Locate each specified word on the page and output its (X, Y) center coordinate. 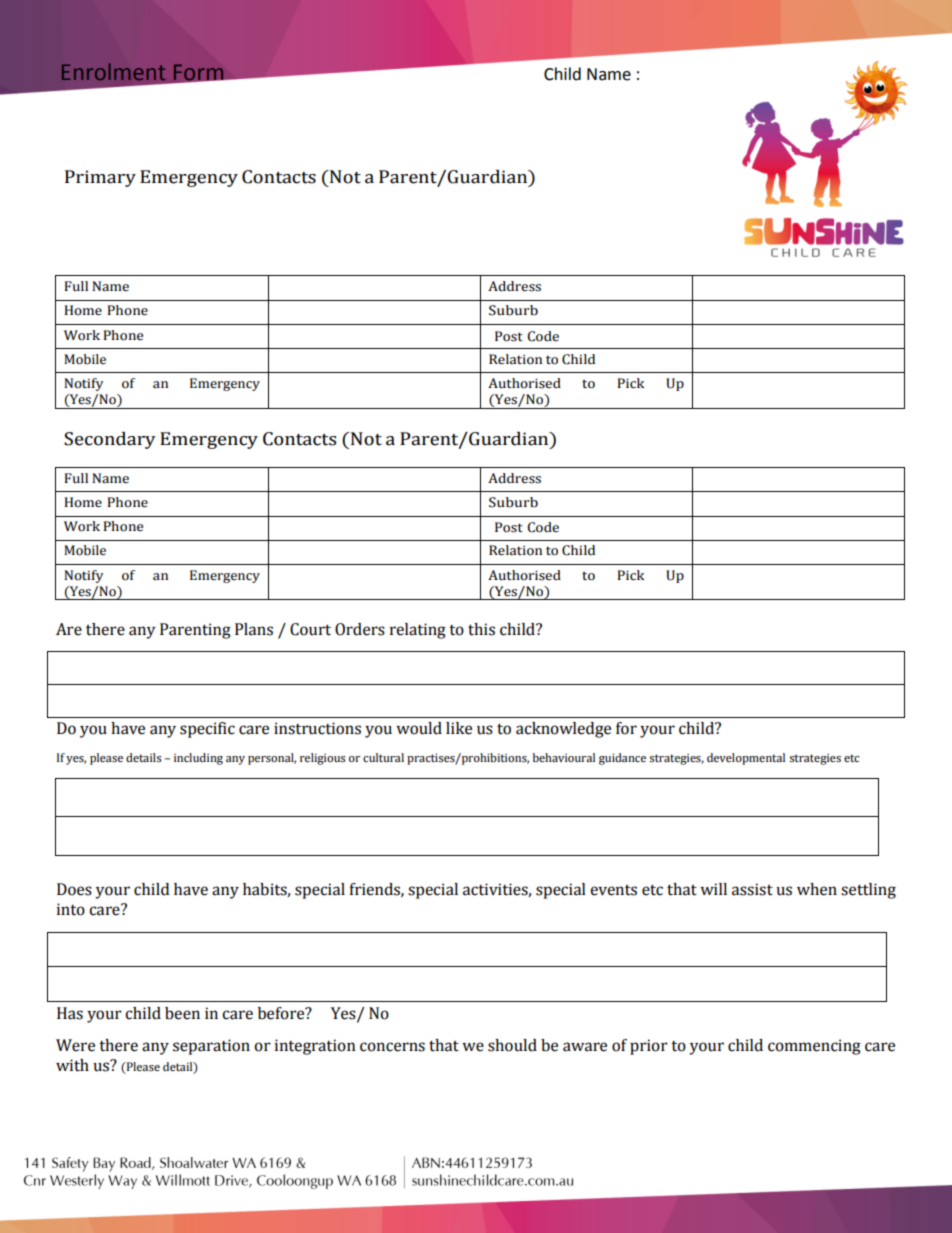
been (182, 1013)
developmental (746, 759)
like (459, 728)
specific (207, 730)
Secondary (110, 440)
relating (418, 631)
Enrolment (113, 71)
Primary (100, 178)
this (481, 629)
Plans (254, 629)
